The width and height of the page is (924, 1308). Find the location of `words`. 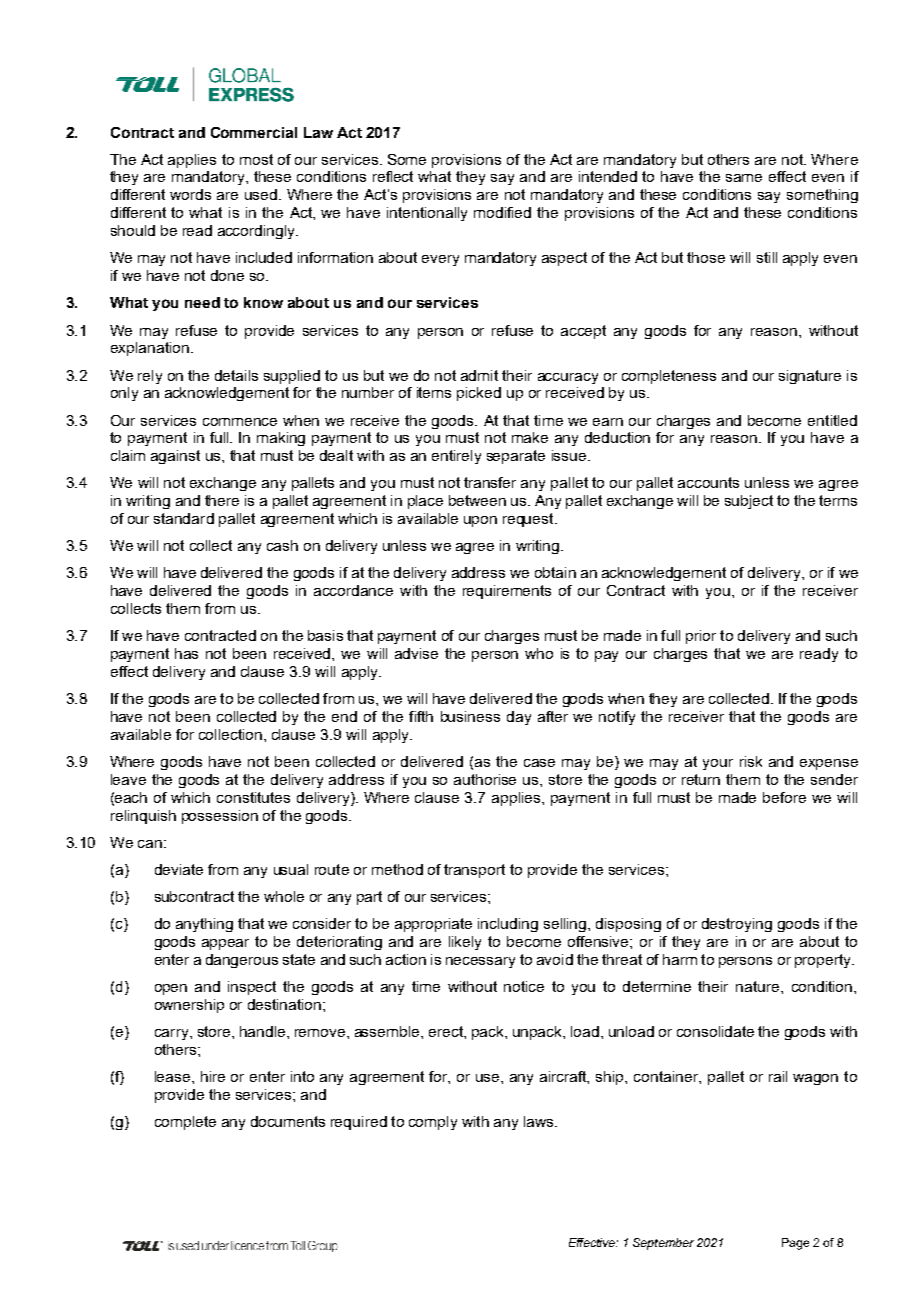

words is located at coordinates (190, 194).
